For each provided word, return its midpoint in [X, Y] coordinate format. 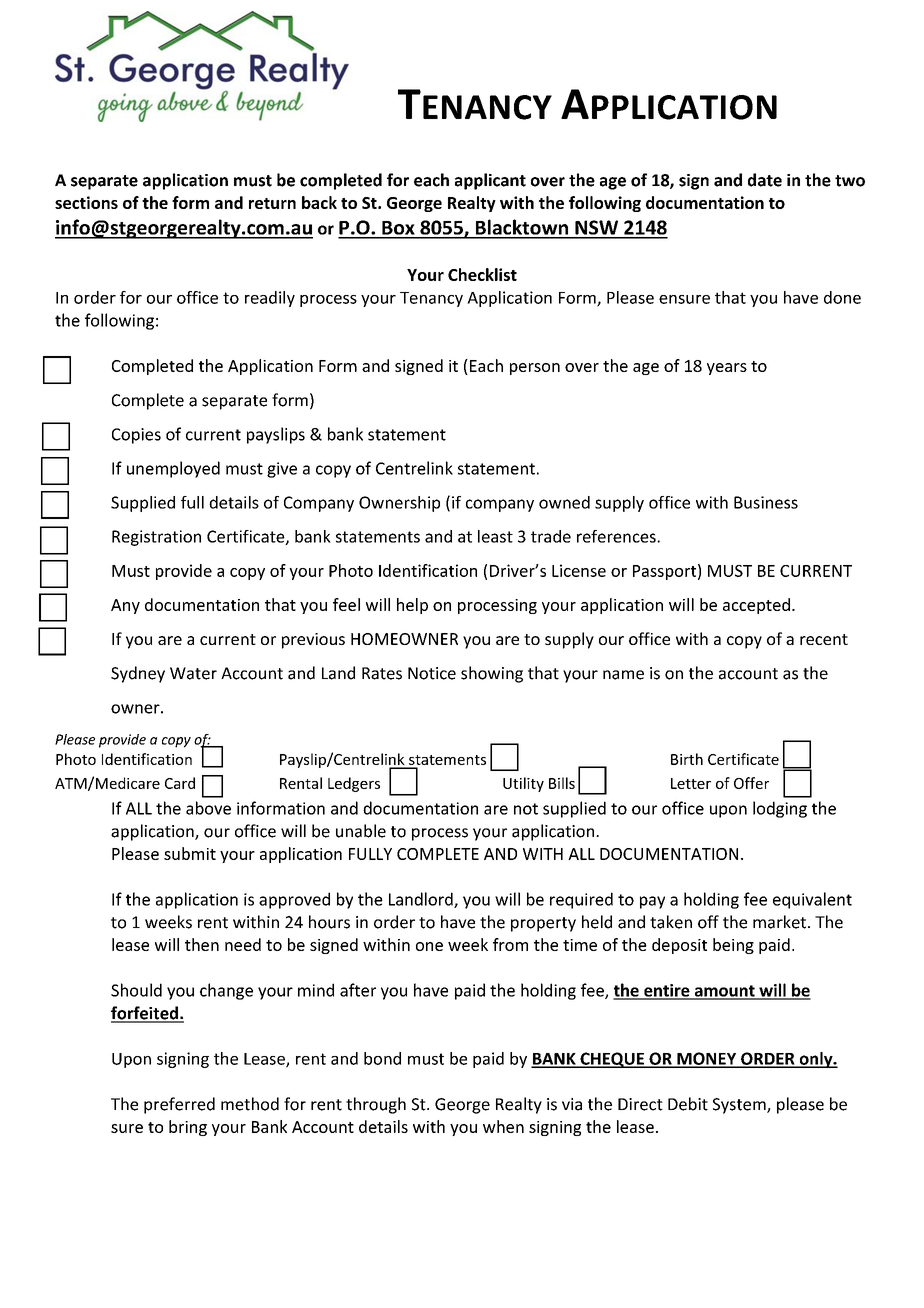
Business [766, 502]
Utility [523, 784]
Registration [156, 538]
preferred [179, 1105]
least [495, 536]
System [740, 1106]
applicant [490, 181]
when [503, 1126]
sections [86, 202]
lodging [780, 809]
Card [180, 783]
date [765, 180]
